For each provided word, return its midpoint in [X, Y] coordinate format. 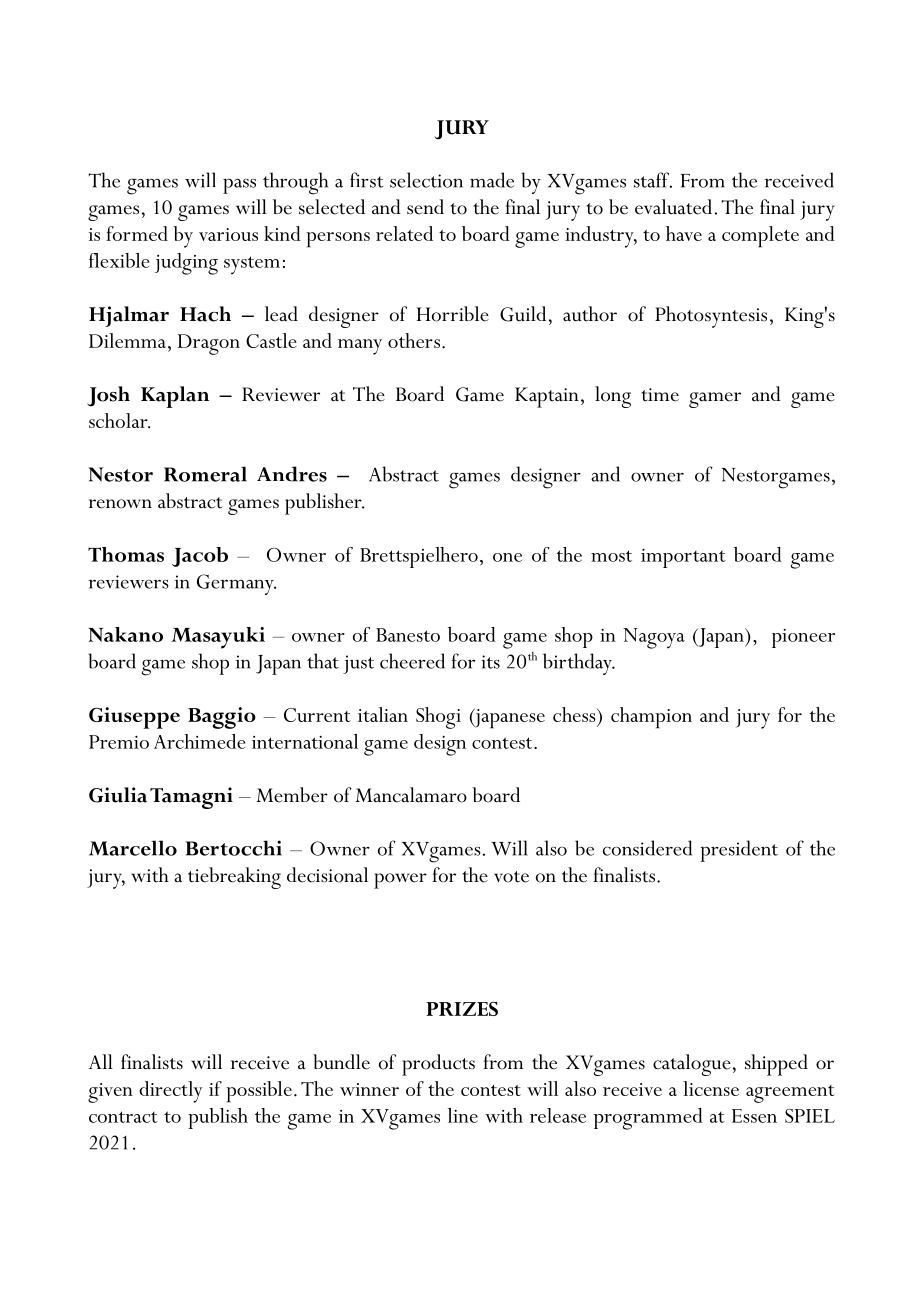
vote [511, 877]
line [463, 1115]
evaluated [673, 207]
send [425, 207]
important [683, 558]
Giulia [118, 795]
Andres [292, 474]
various [228, 234]
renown [120, 504]
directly [170, 1092]
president [739, 851]
